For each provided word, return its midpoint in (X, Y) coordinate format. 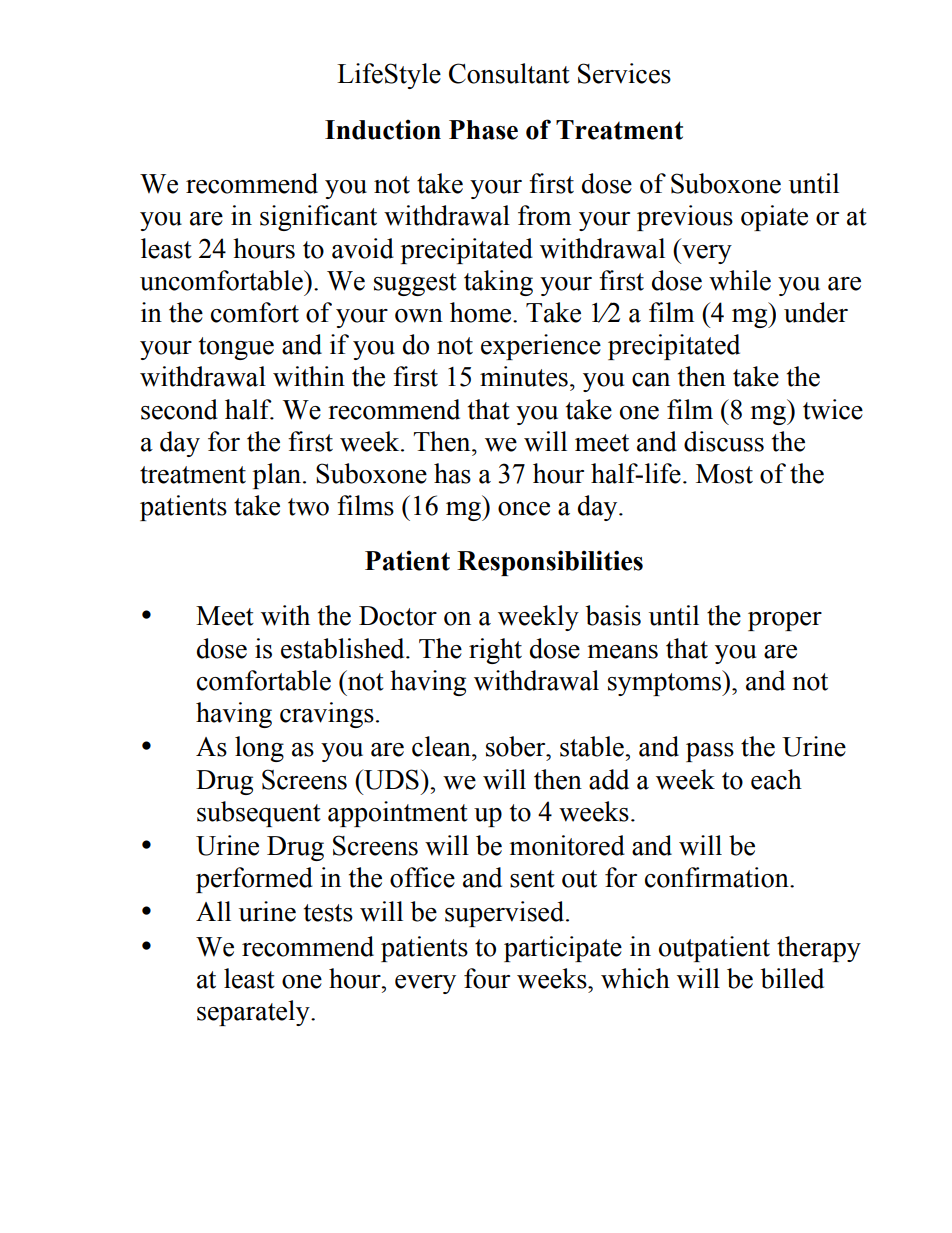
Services (624, 73)
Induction (383, 130)
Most (724, 474)
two (308, 507)
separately (254, 1013)
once (524, 509)
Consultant (509, 73)
